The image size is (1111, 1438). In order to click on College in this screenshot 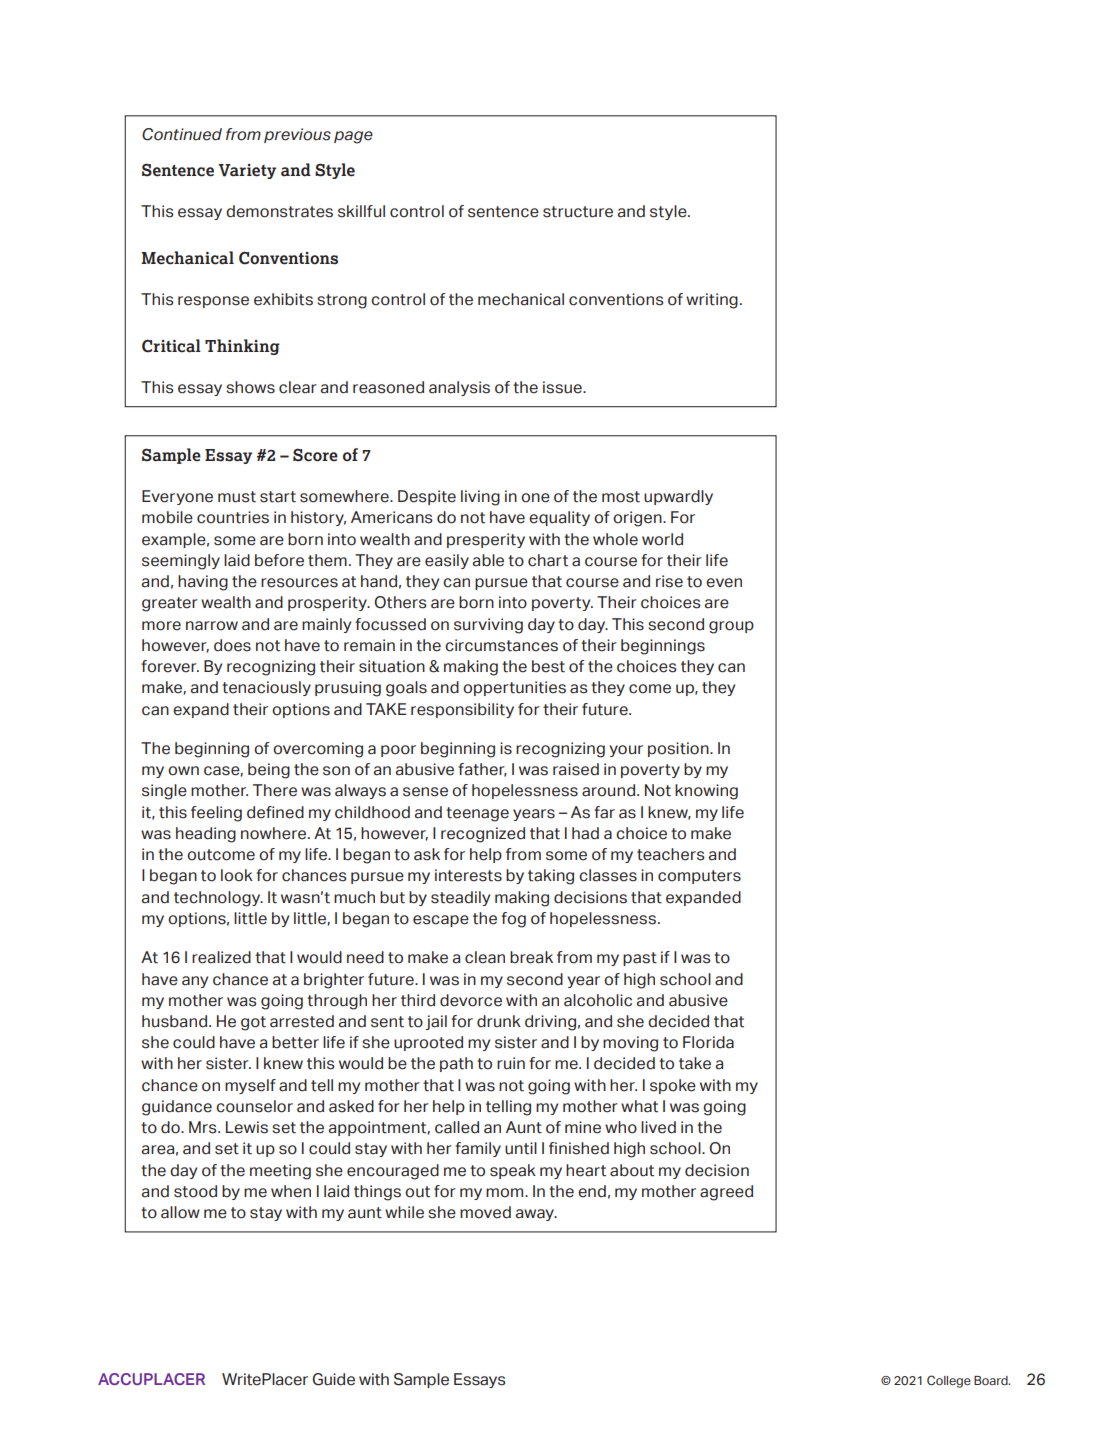, I will do `click(949, 1381)`.
